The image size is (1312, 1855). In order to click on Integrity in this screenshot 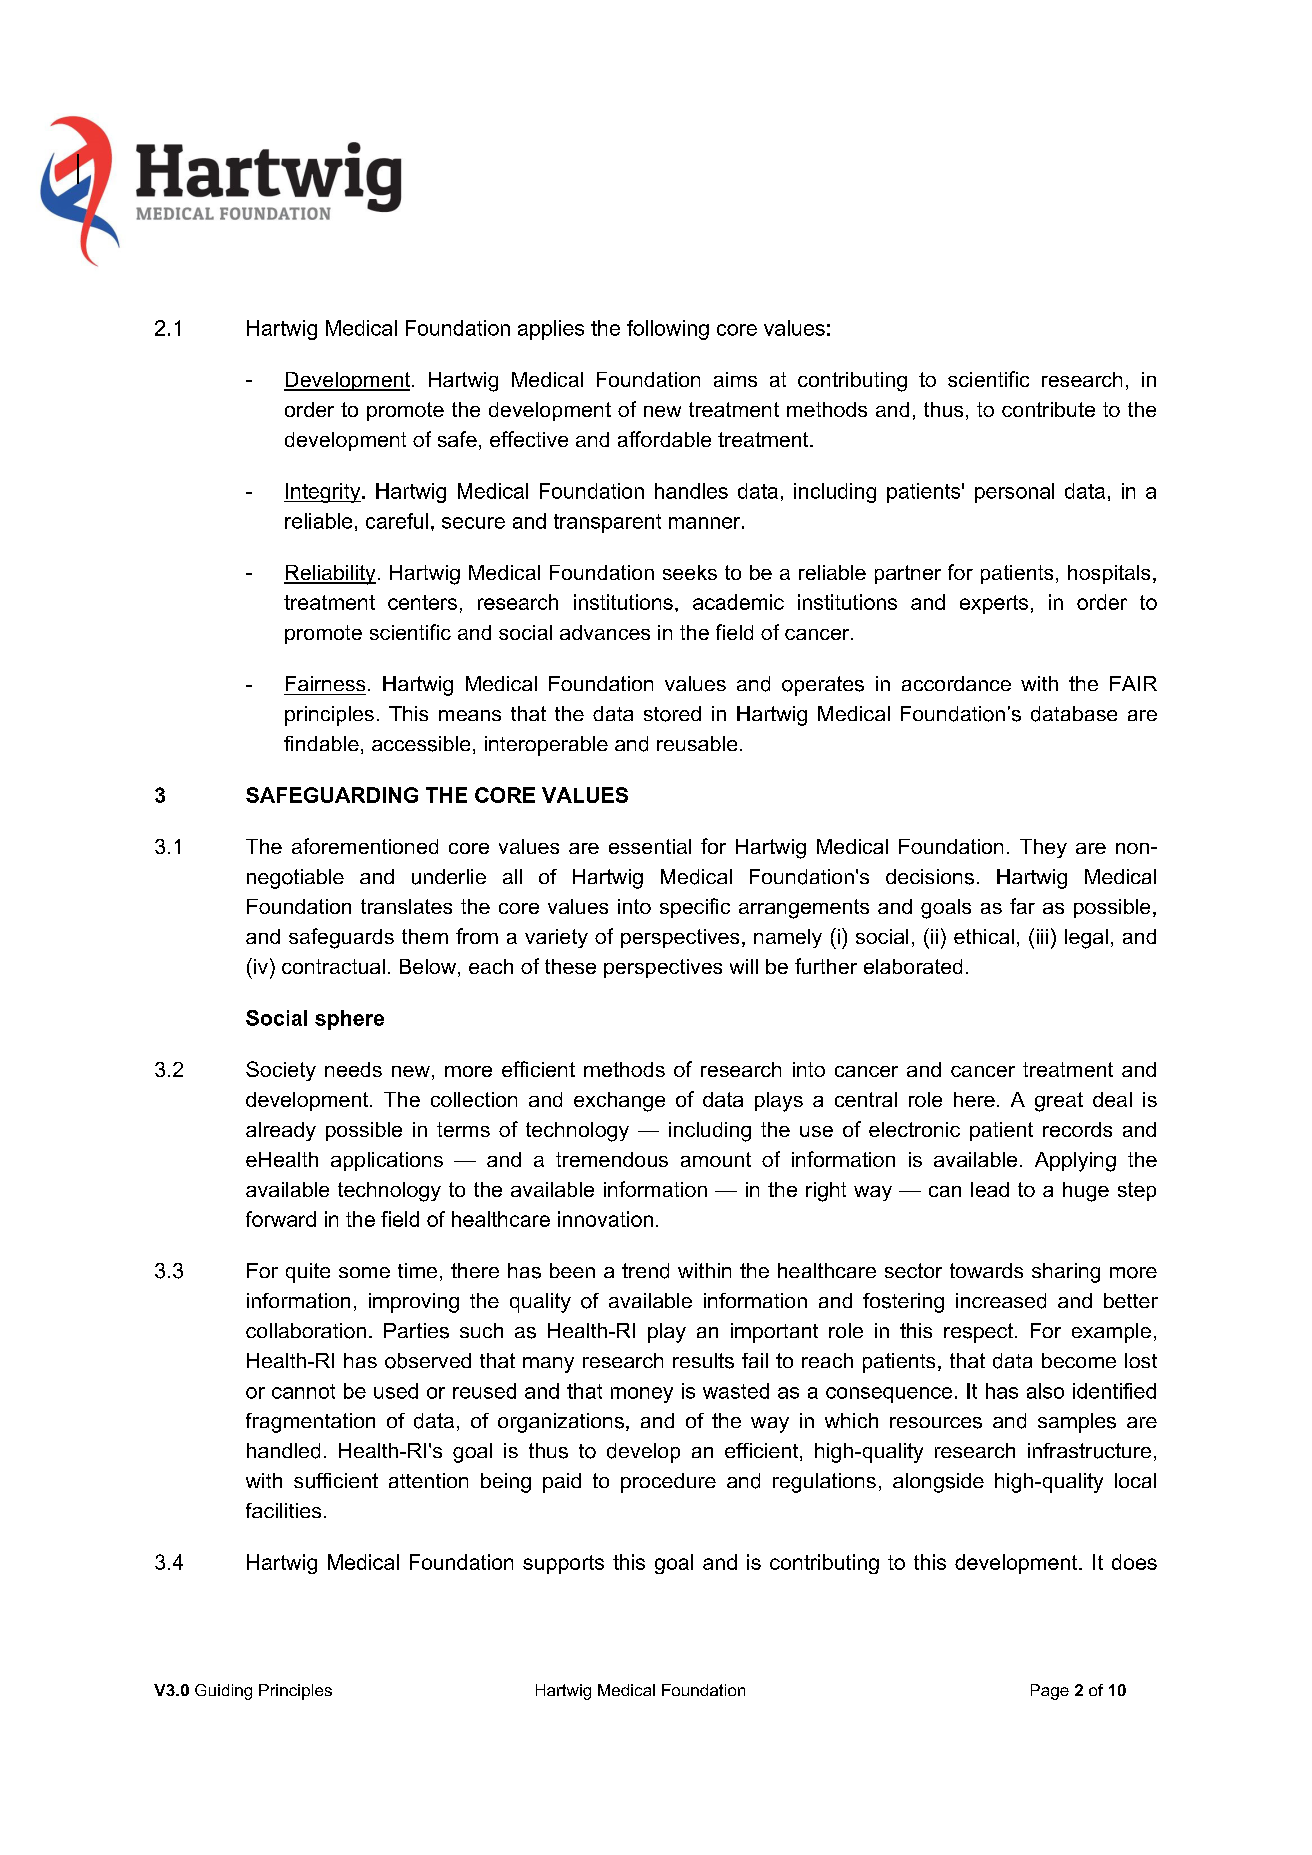, I will do `click(323, 493)`.
